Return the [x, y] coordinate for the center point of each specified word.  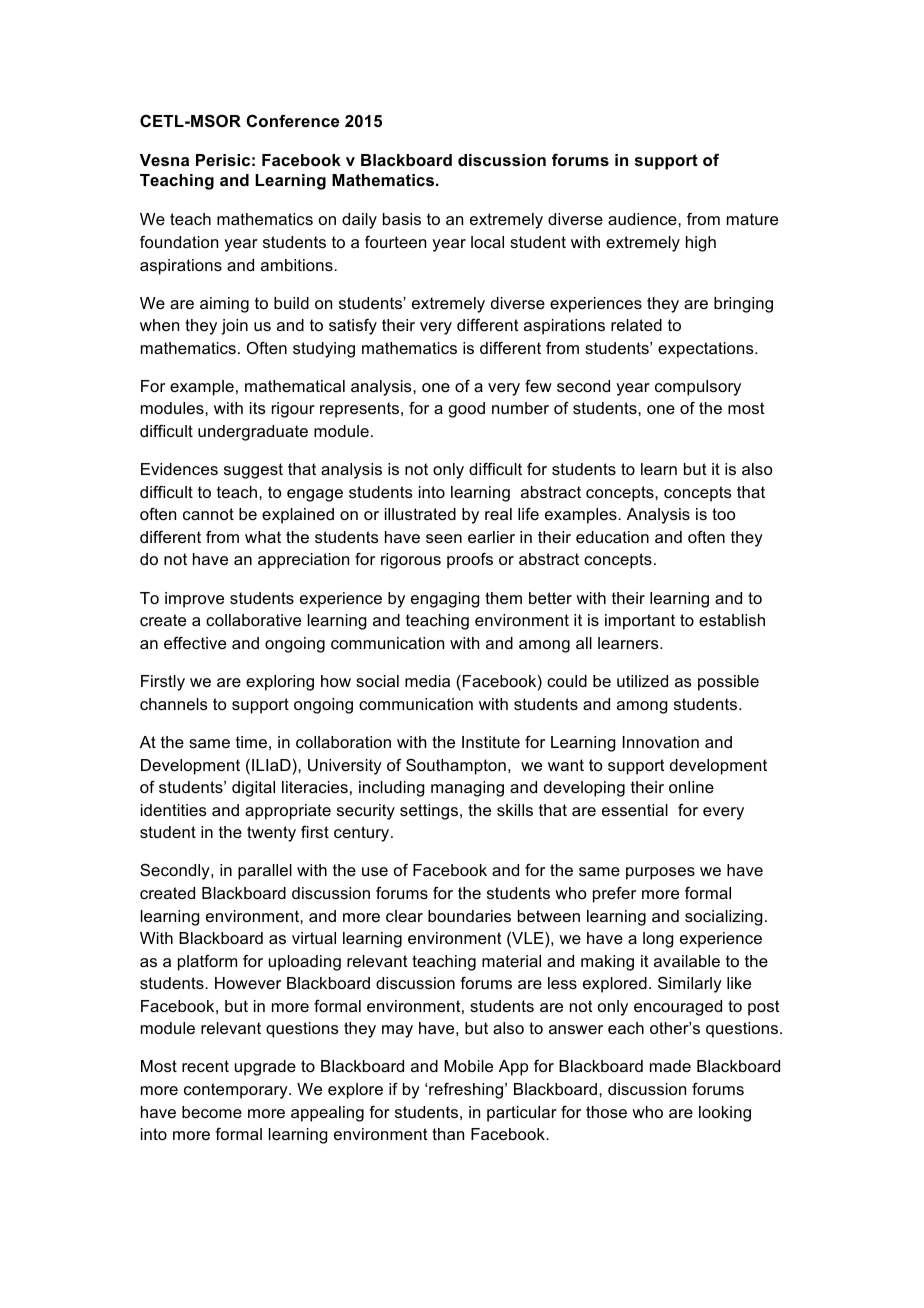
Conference [293, 120]
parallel [265, 872]
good [467, 410]
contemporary [237, 1091]
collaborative [253, 620]
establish [732, 620]
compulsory [698, 388]
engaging [445, 600]
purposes [660, 873]
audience [643, 219]
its [258, 408]
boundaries [469, 916]
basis [402, 219]
